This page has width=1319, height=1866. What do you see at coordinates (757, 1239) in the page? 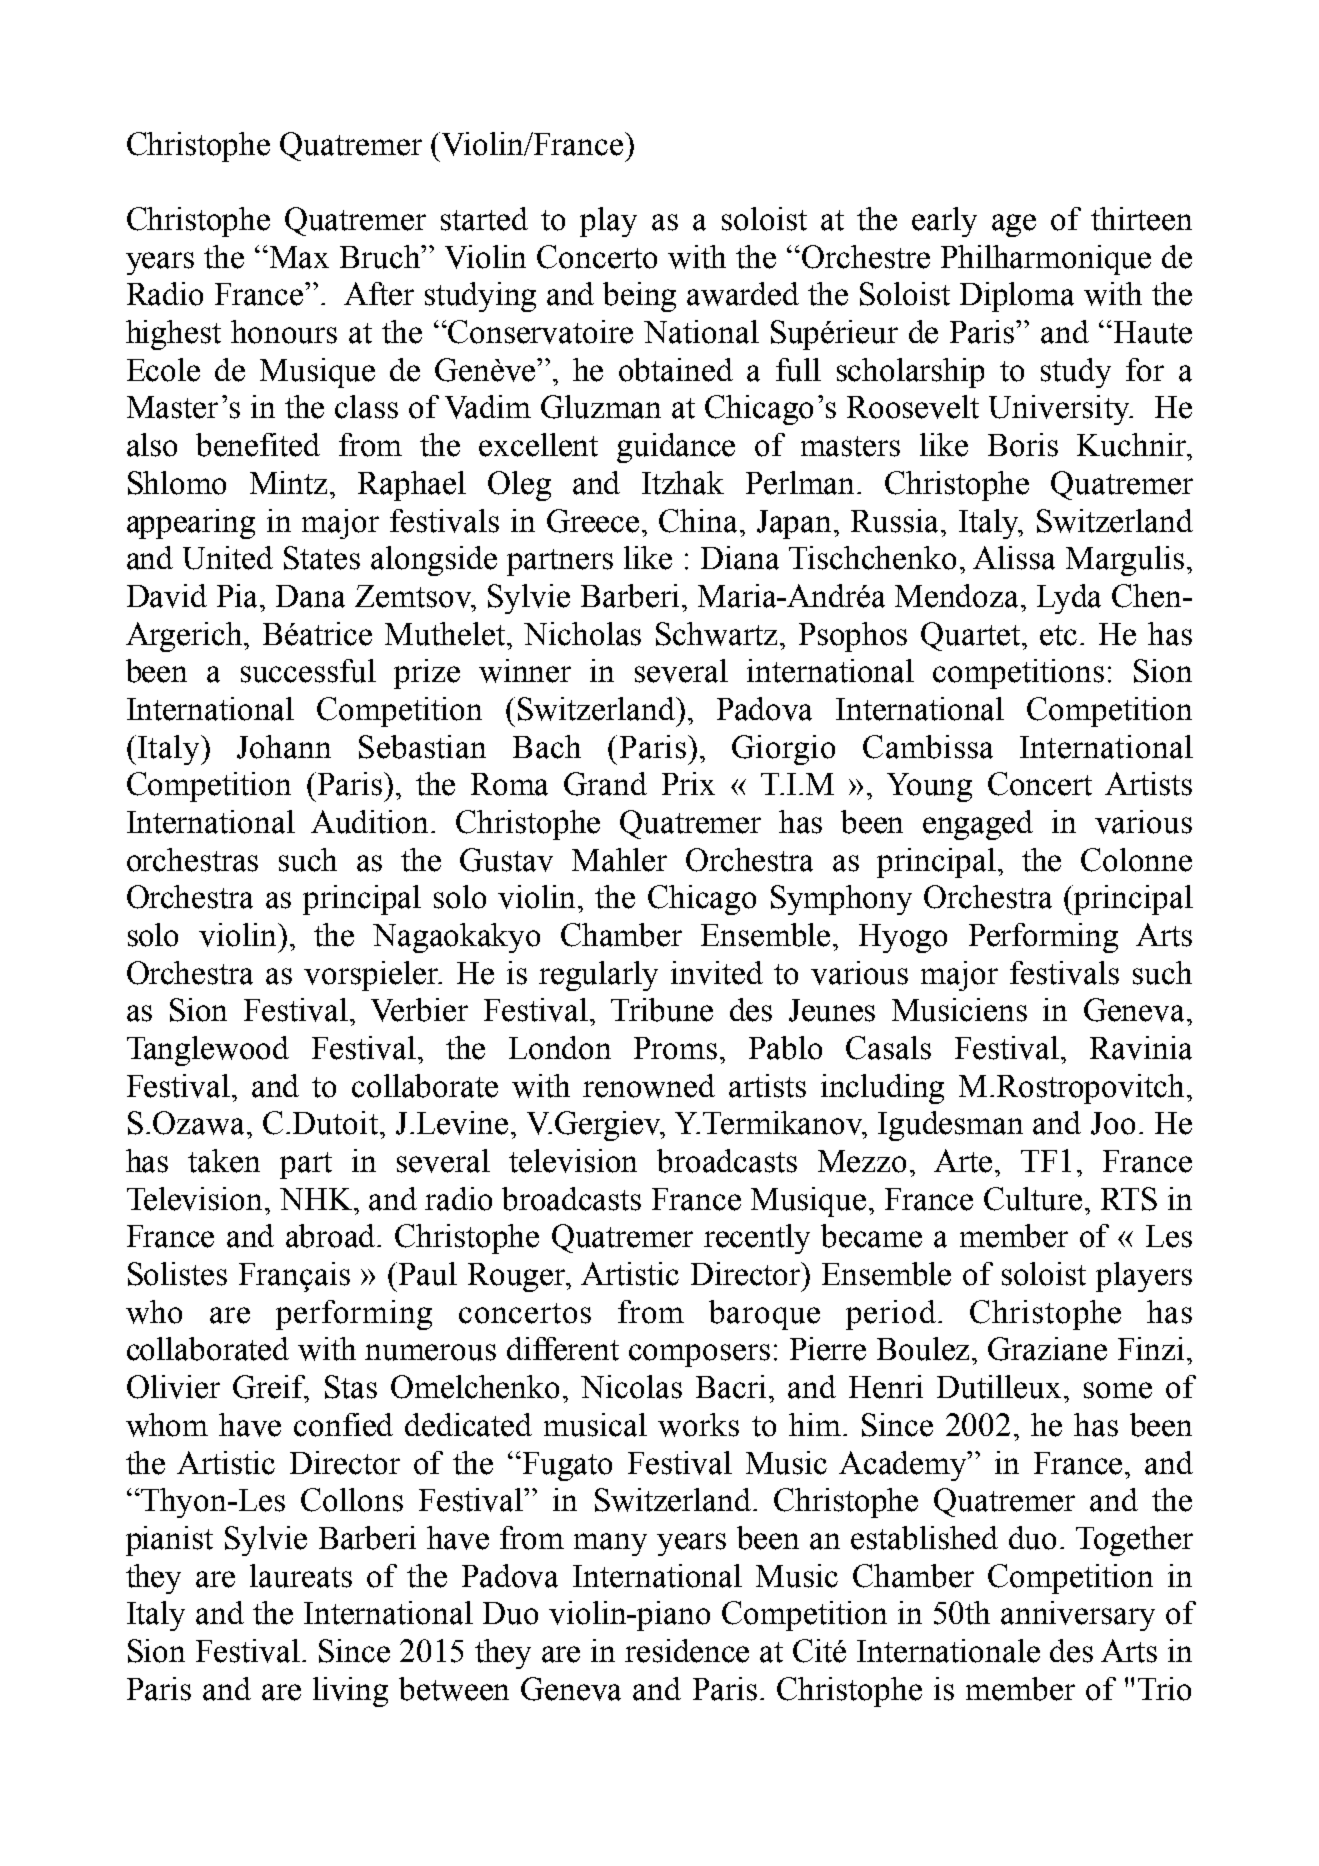
I see `recently` at bounding box center [757, 1239].
